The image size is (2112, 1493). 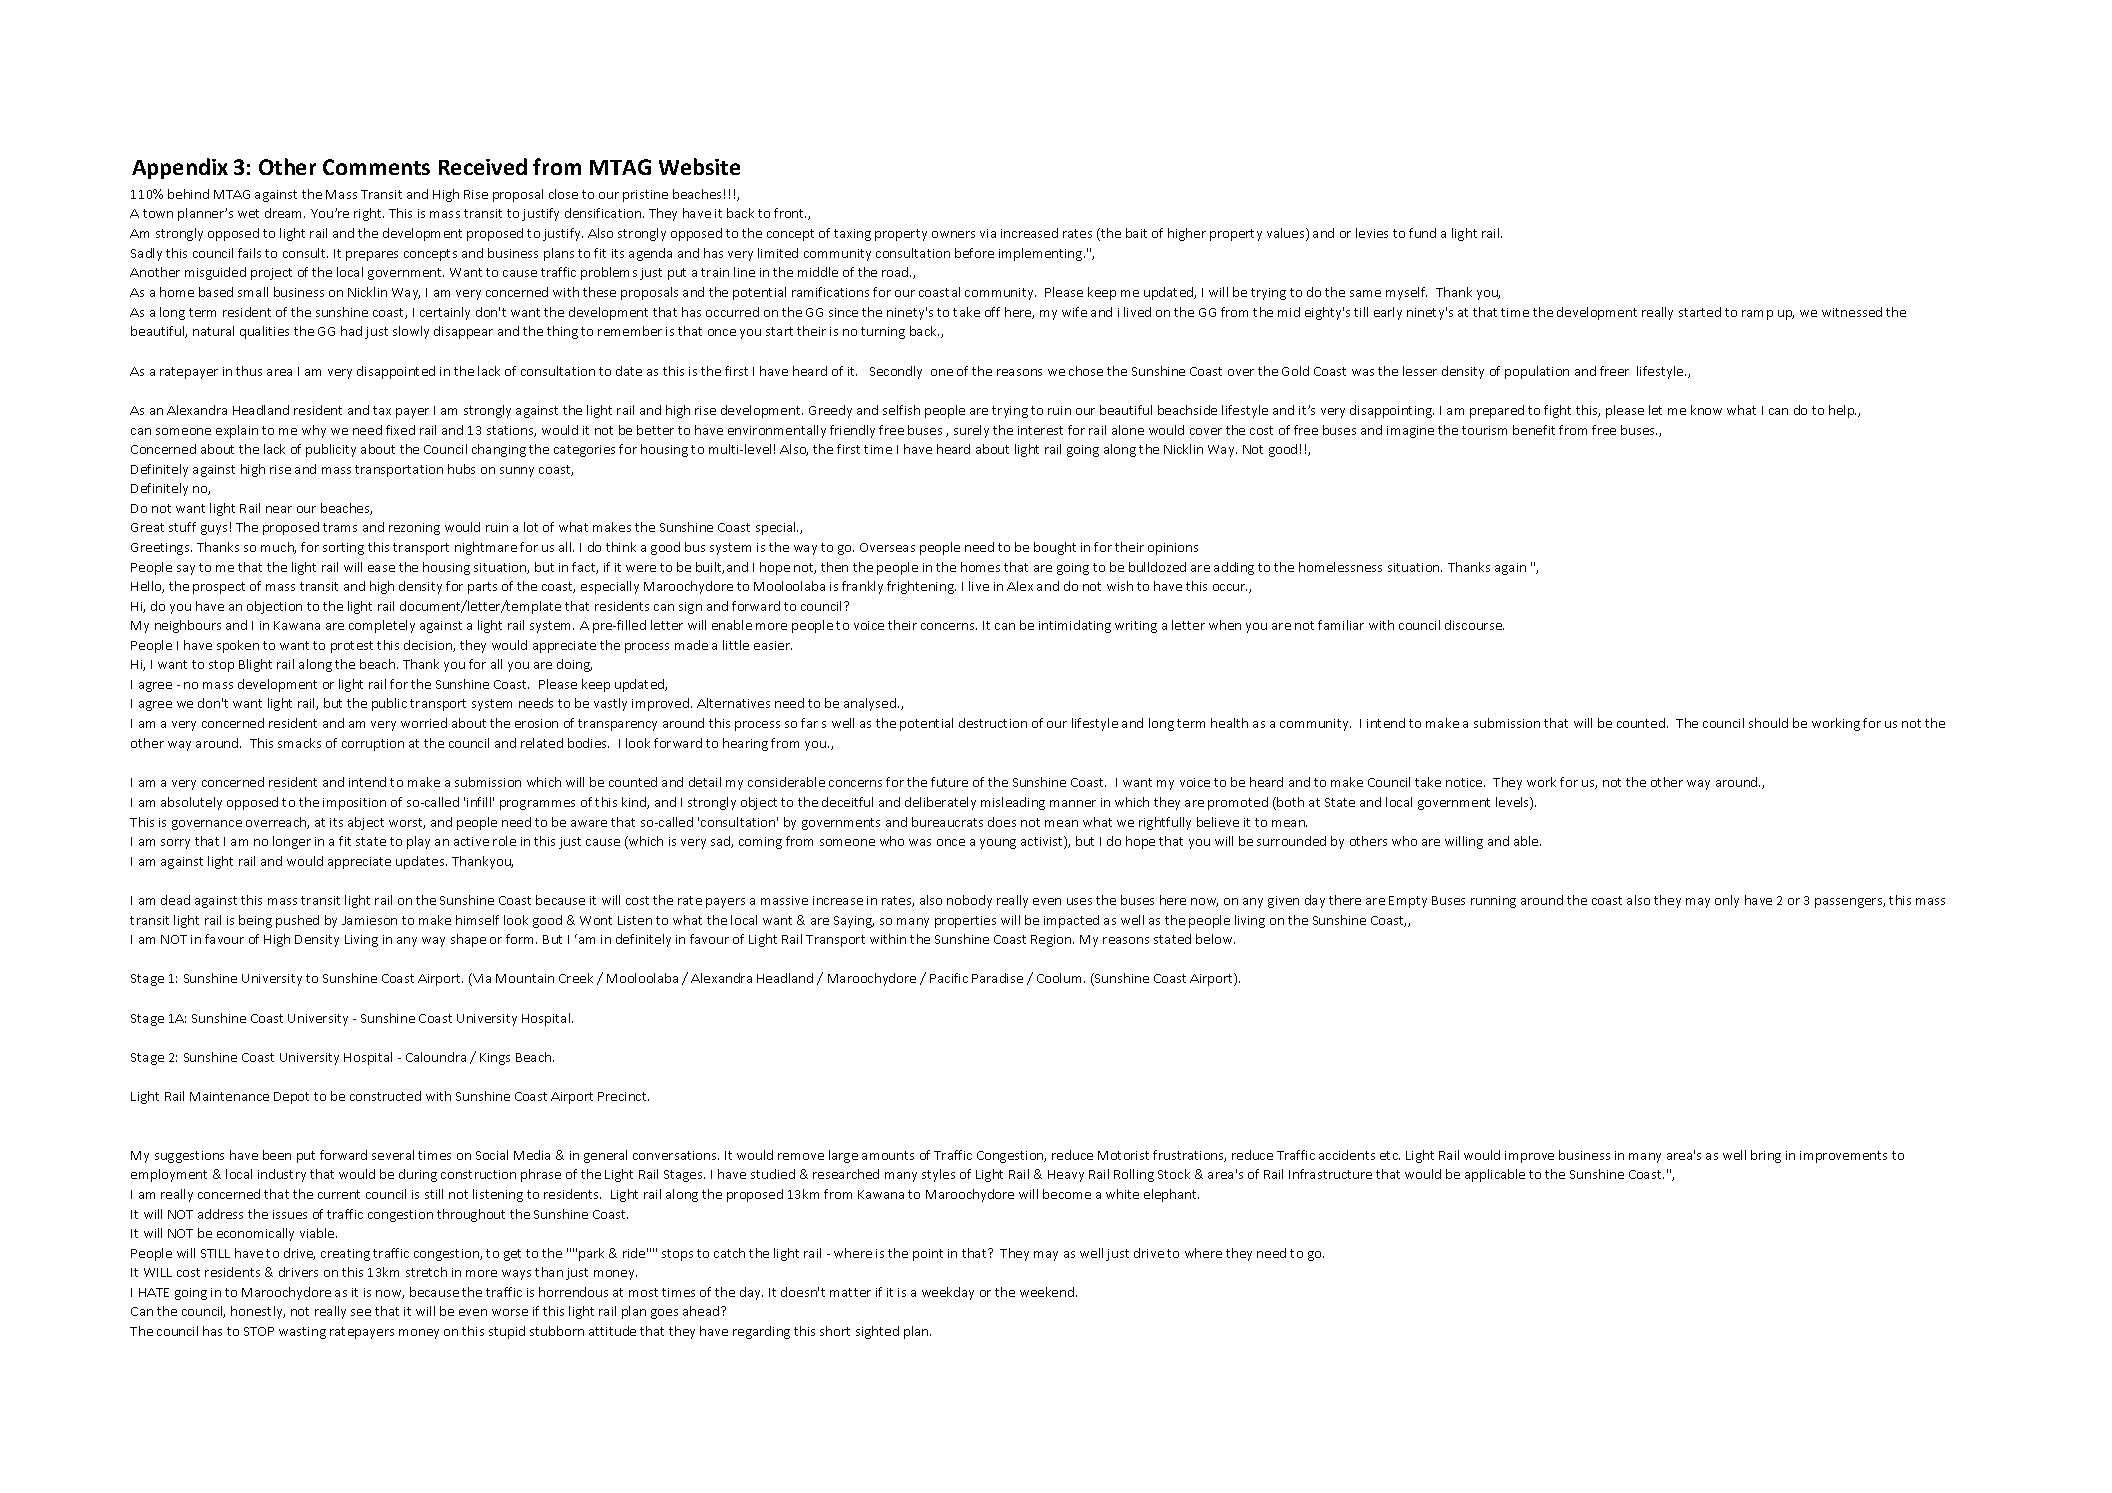 What do you see at coordinates (953, 234) in the screenshot?
I see `owners` at bounding box center [953, 234].
